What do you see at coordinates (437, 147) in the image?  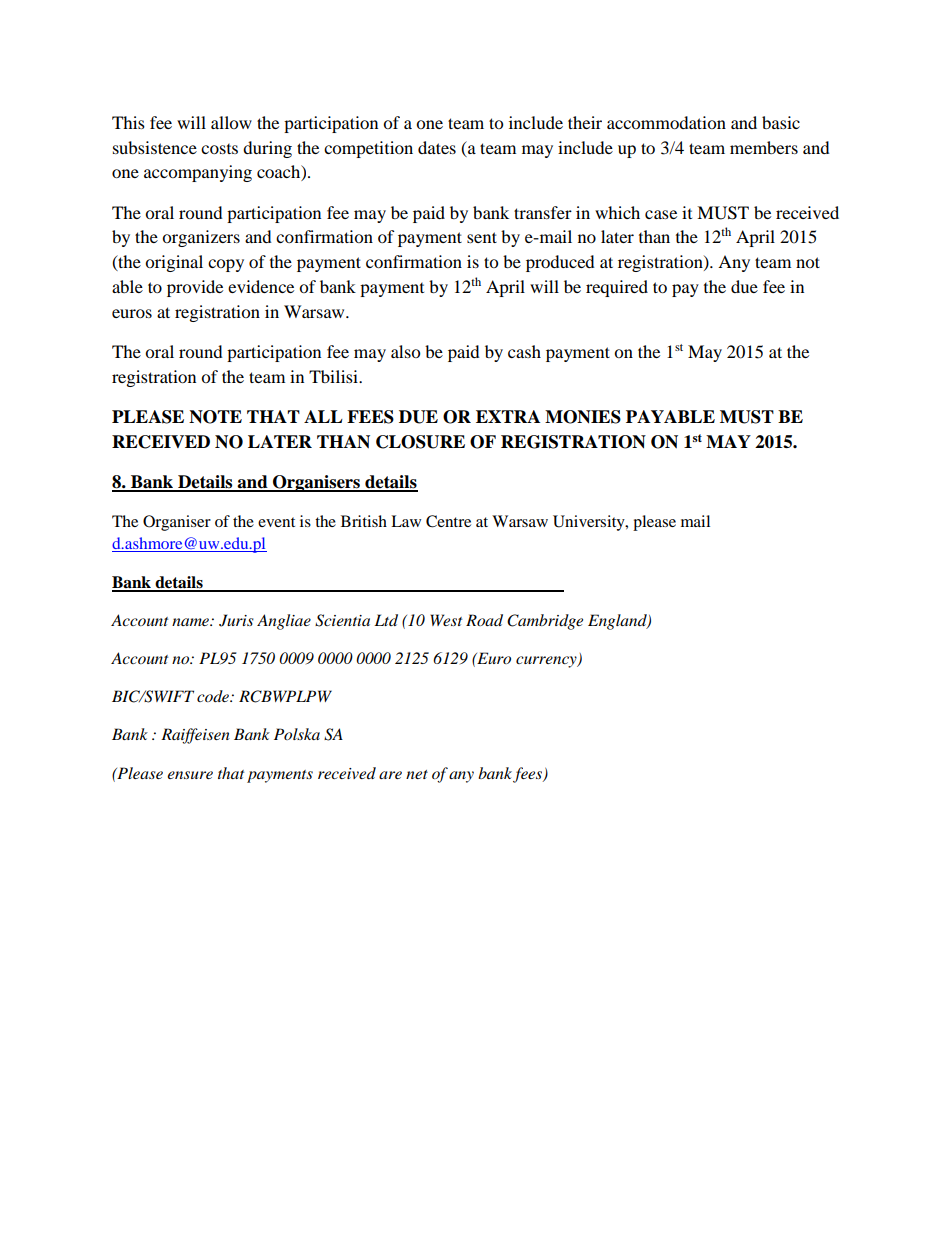 I see `dates` at bounding box center [437, 147].
